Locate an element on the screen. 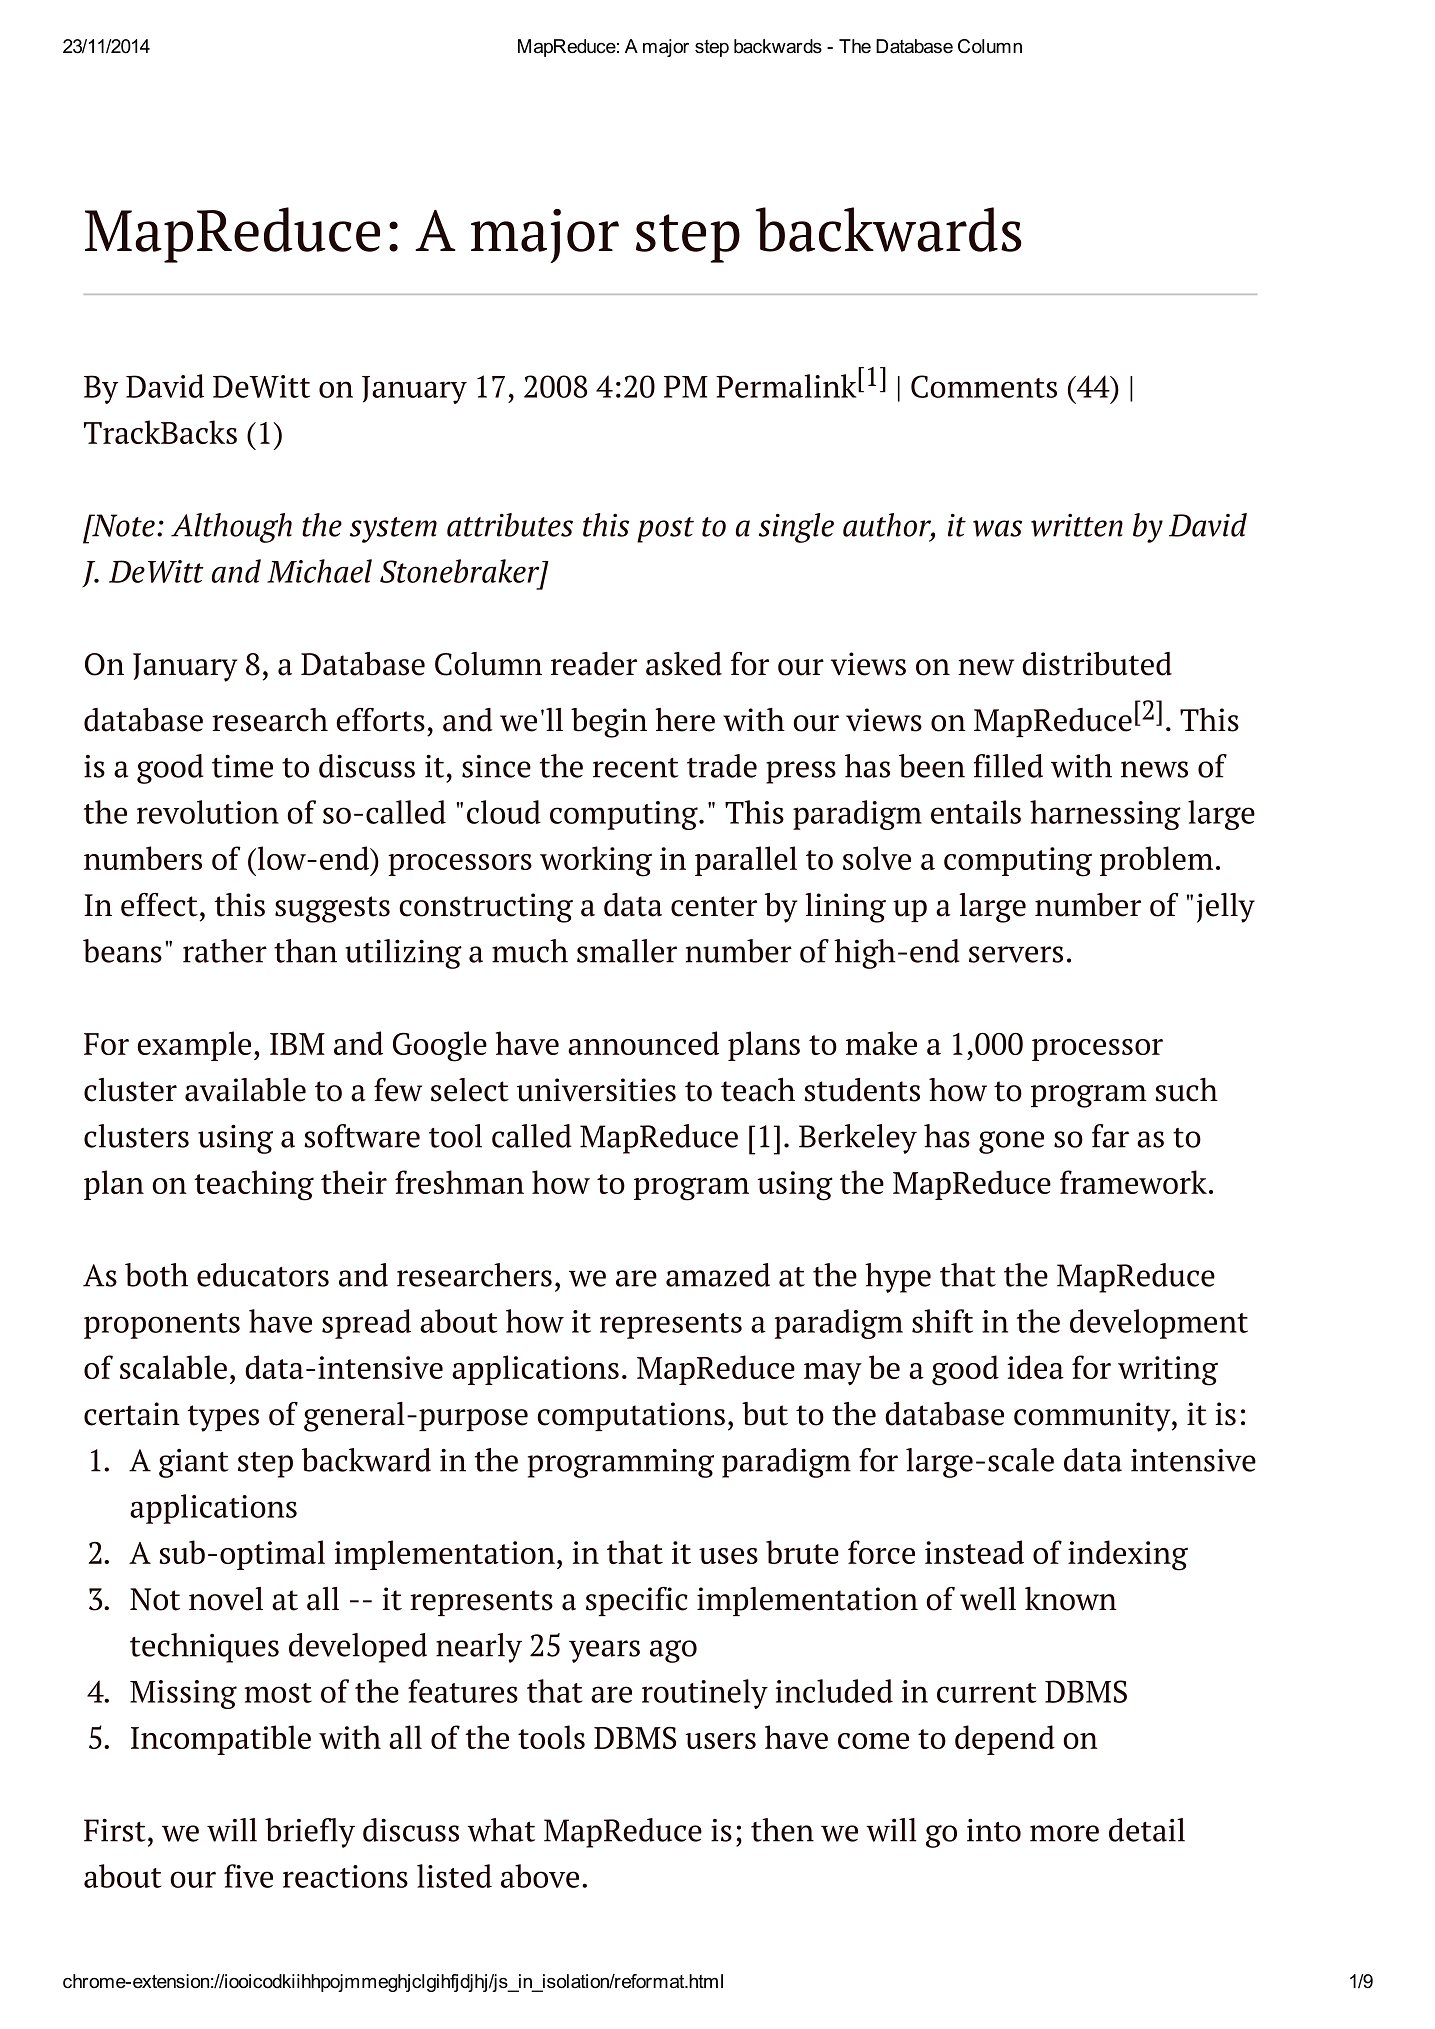 The height and width of the screenshot is (2029, 1435). universities is located at coordinates (596, 1090).
